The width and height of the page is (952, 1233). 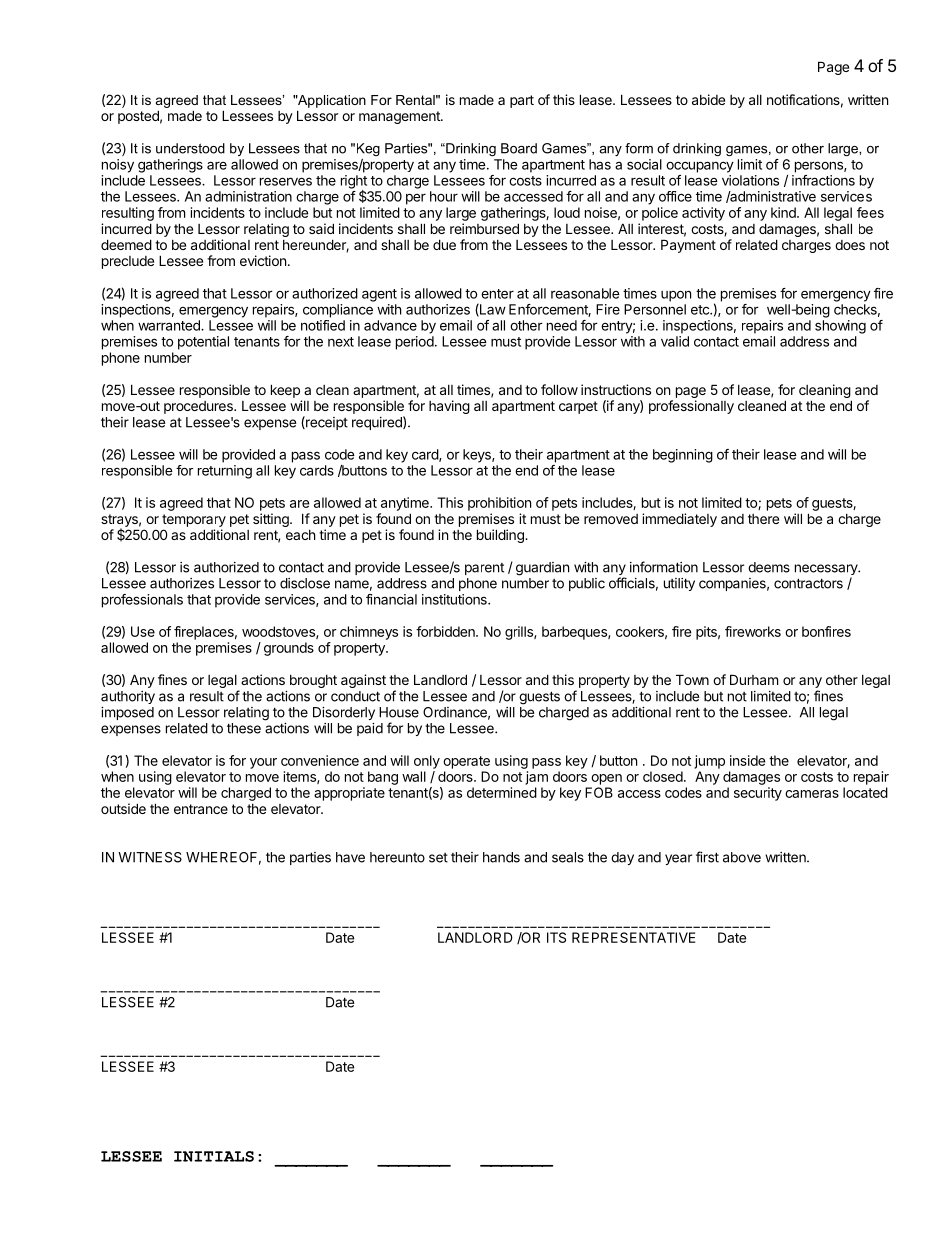 What do you see at coordinates (742, 857) in the page?
I see `above` at bounding box center [742, 857].
